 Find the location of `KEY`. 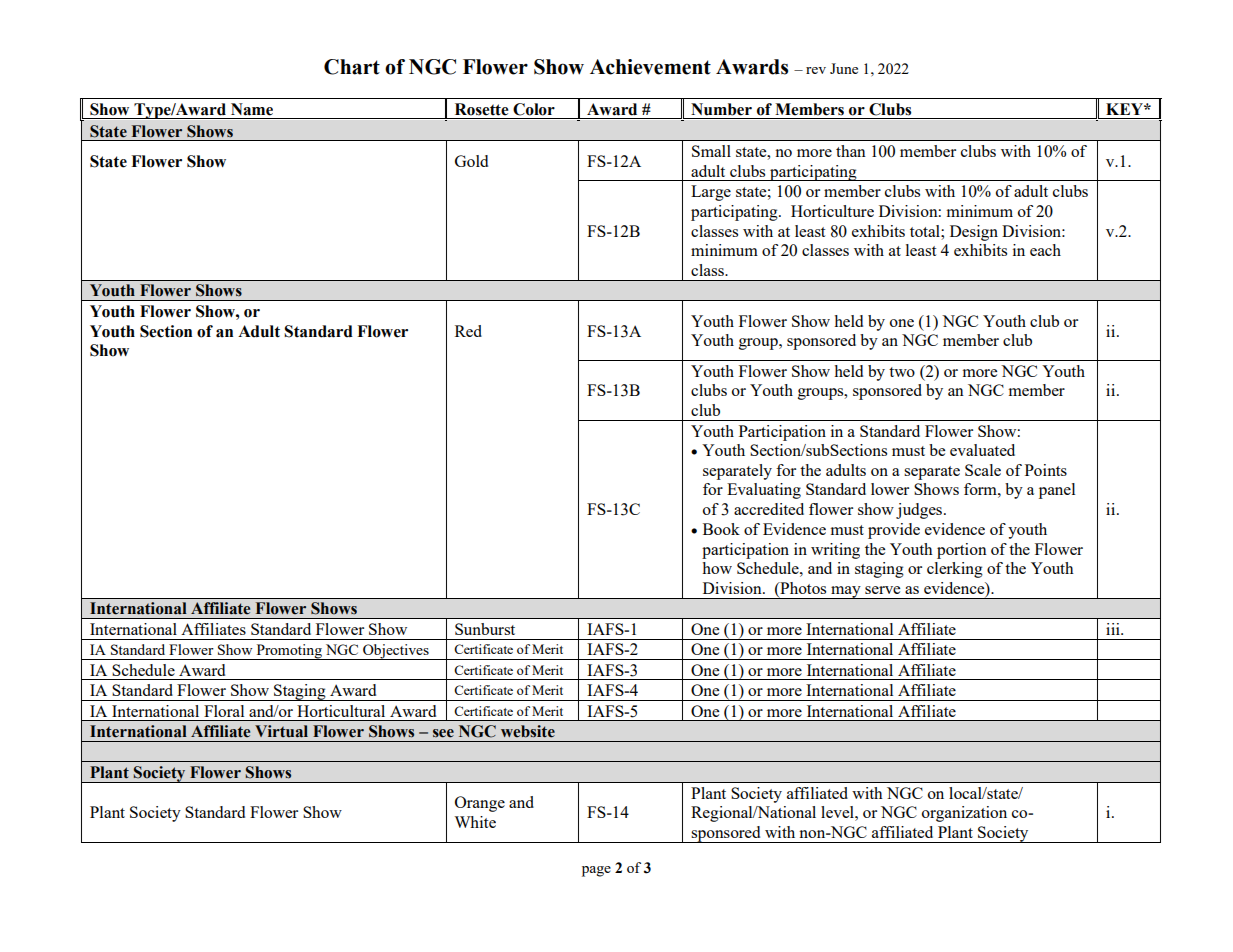

KEY is located at coordinates (1125, 109).
